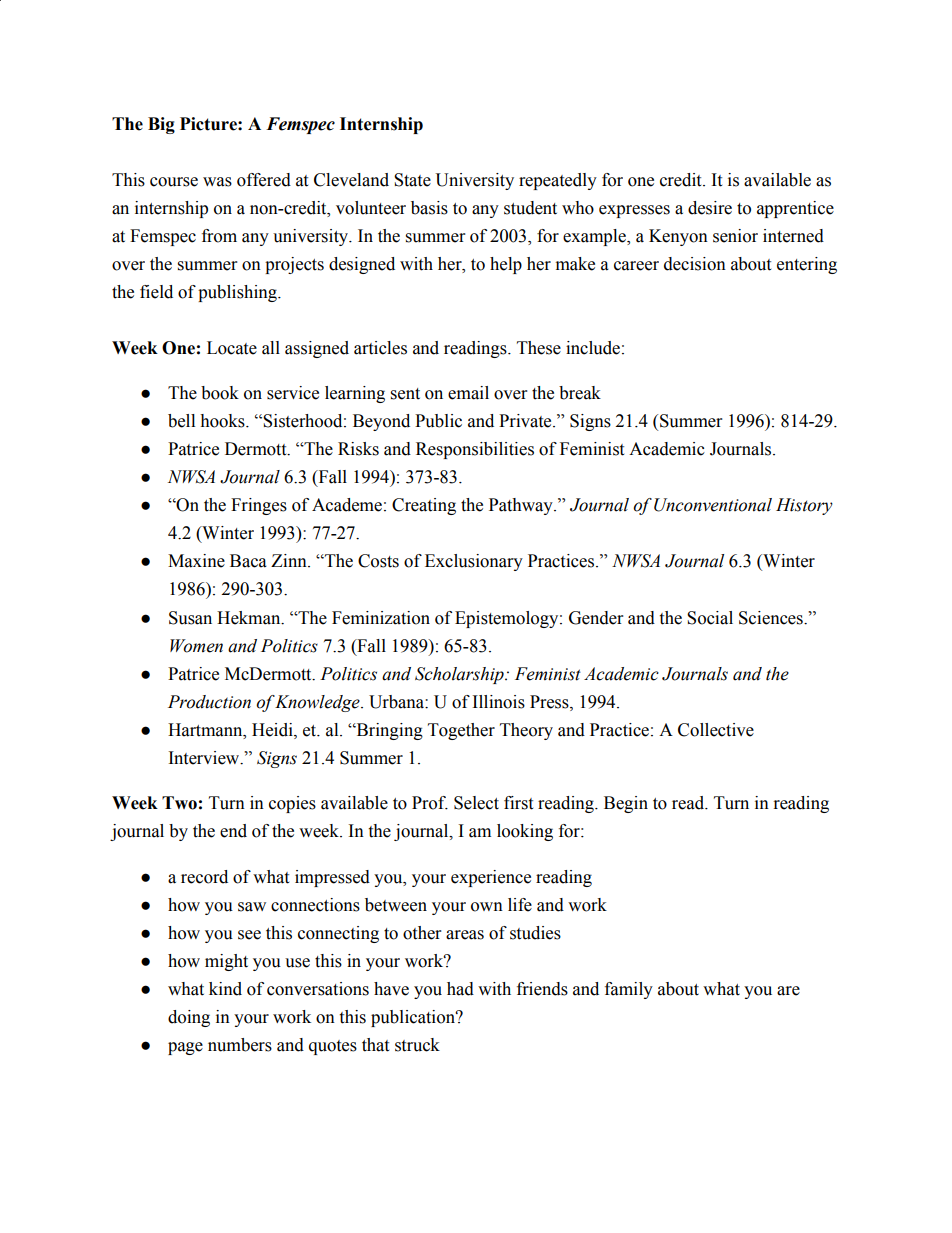 This image has width=952, height=1233. Describe the element at coordinates (474, 562) in the image. I see `Exclusionary` at that location.
